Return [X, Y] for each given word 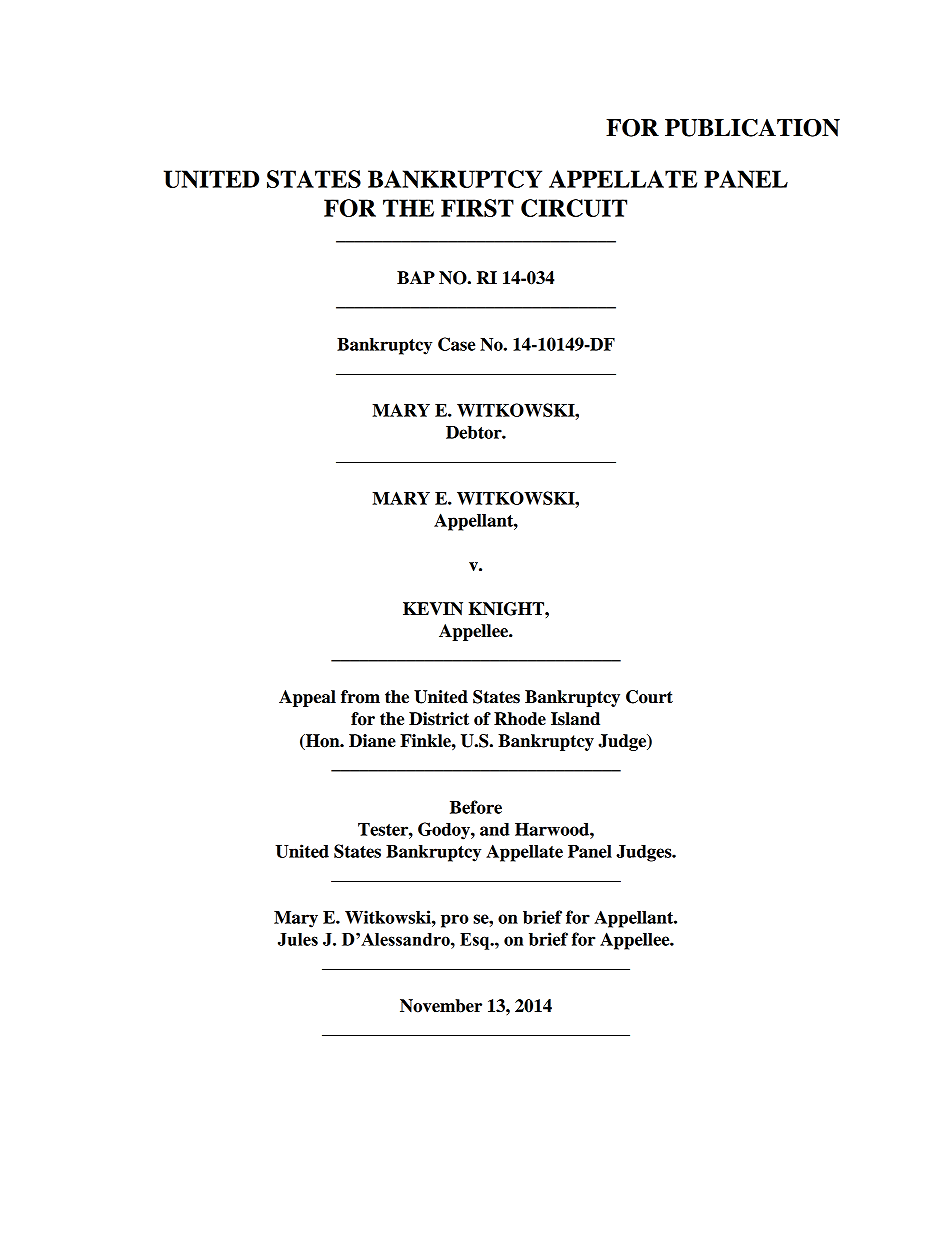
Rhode [520, 719]
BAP [416, 277]
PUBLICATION [752, 128]
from [360, 697]
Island [575, 719]
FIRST [477, 208]
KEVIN [433, 609]
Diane [372, 741]
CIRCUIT [574, 208]
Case [456, 344]
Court [649, 697]
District [439, 719]
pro [455, 921]
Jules [298, 939]
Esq [476, 941]
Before [476, 807]
